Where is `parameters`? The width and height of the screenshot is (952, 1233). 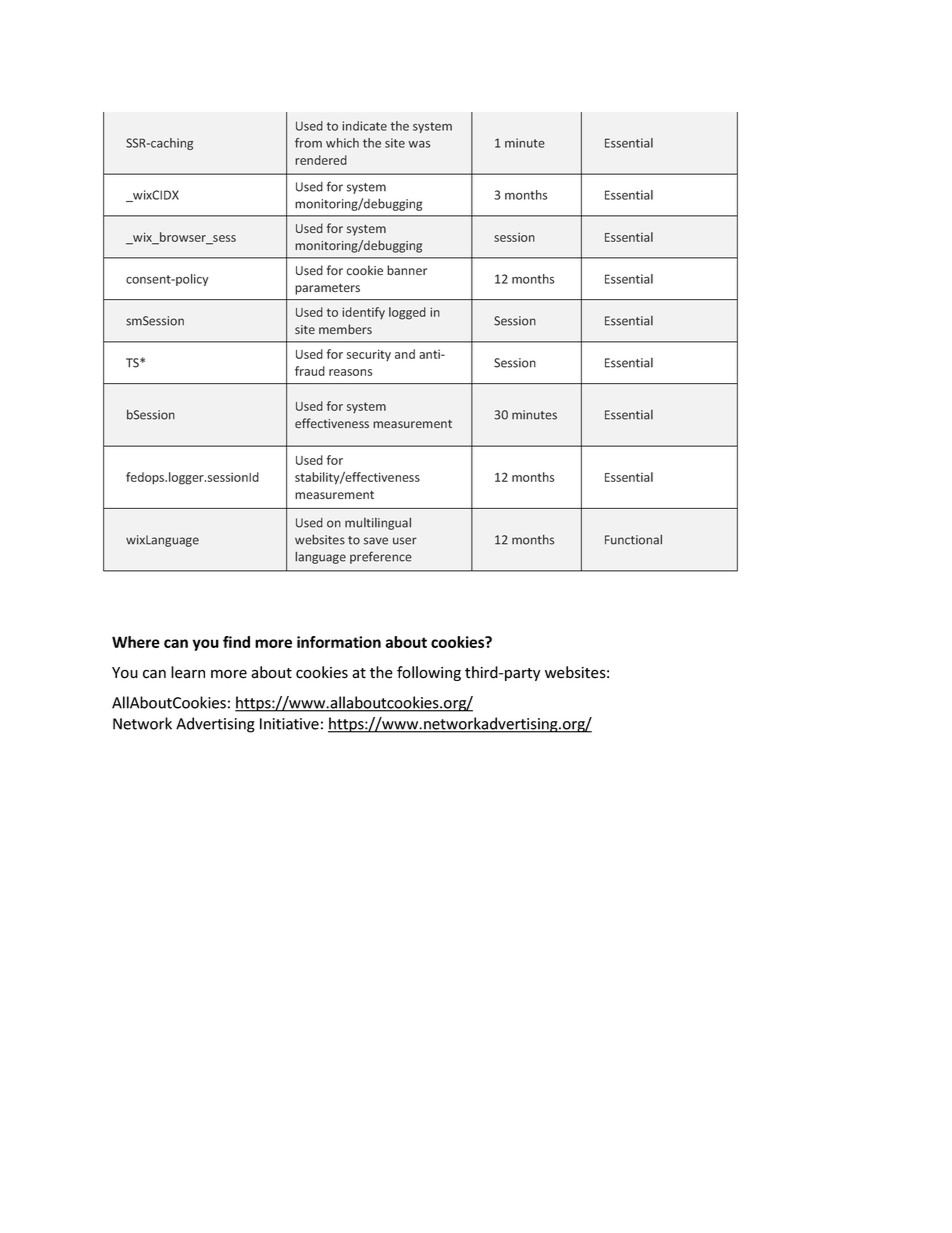 parameters is located at coordinates (327, 289).
